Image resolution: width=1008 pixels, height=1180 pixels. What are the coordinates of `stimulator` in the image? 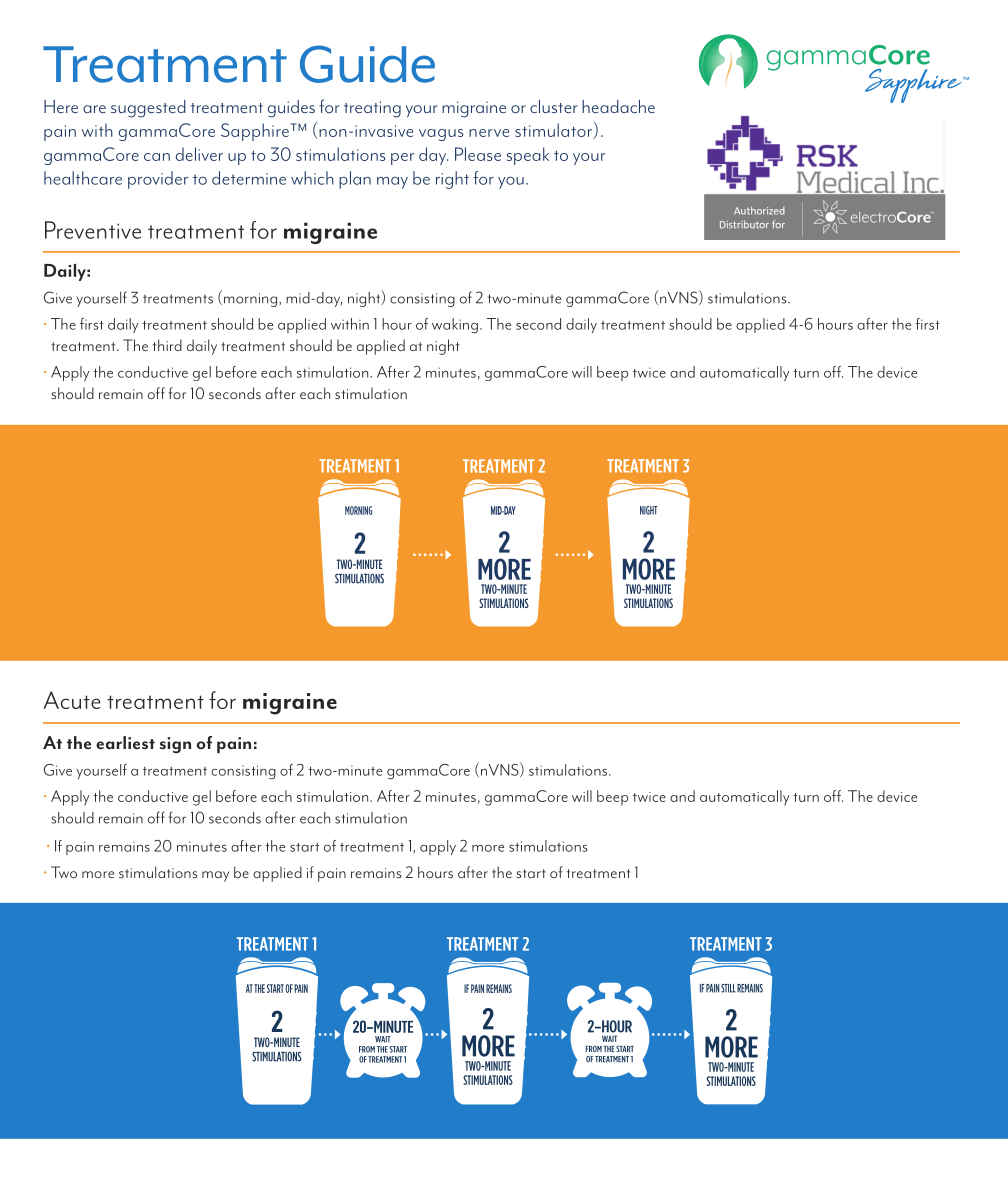 It's located at (554, 130).
